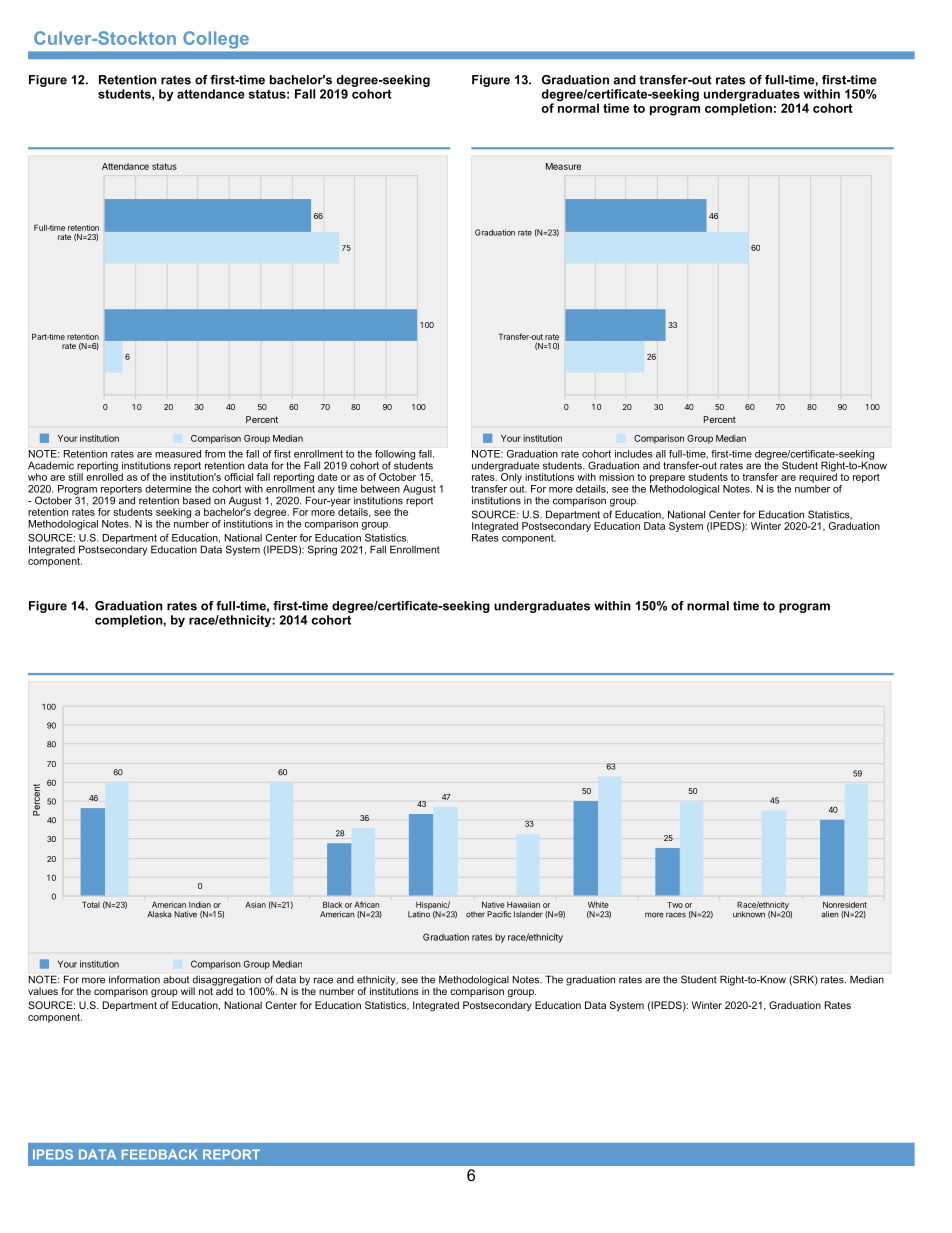 The width and height of the screenshot is (952, 1233). I want to click on College, so click(216, 39).
